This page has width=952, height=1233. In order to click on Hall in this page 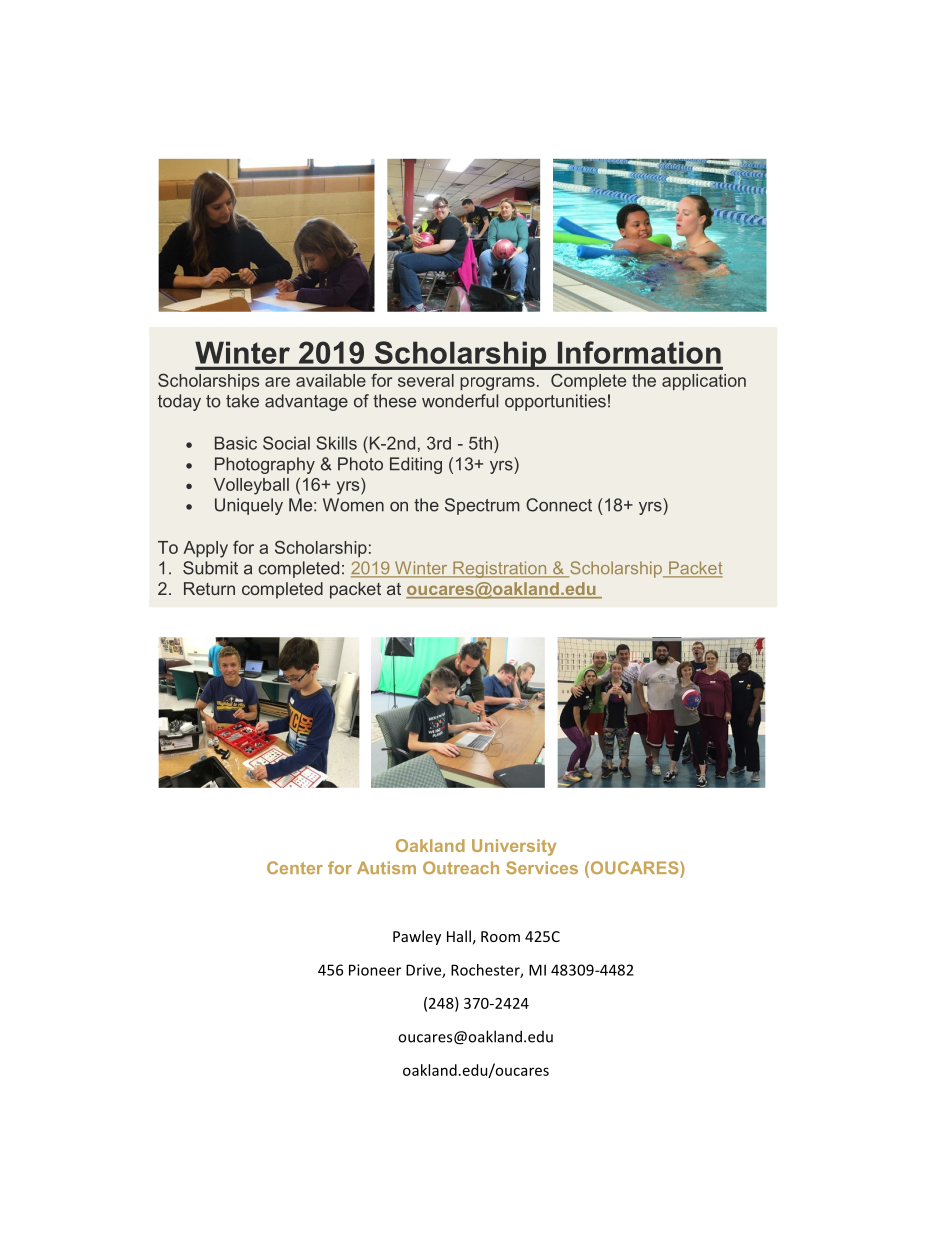, I will do `click(459, 936)`.
